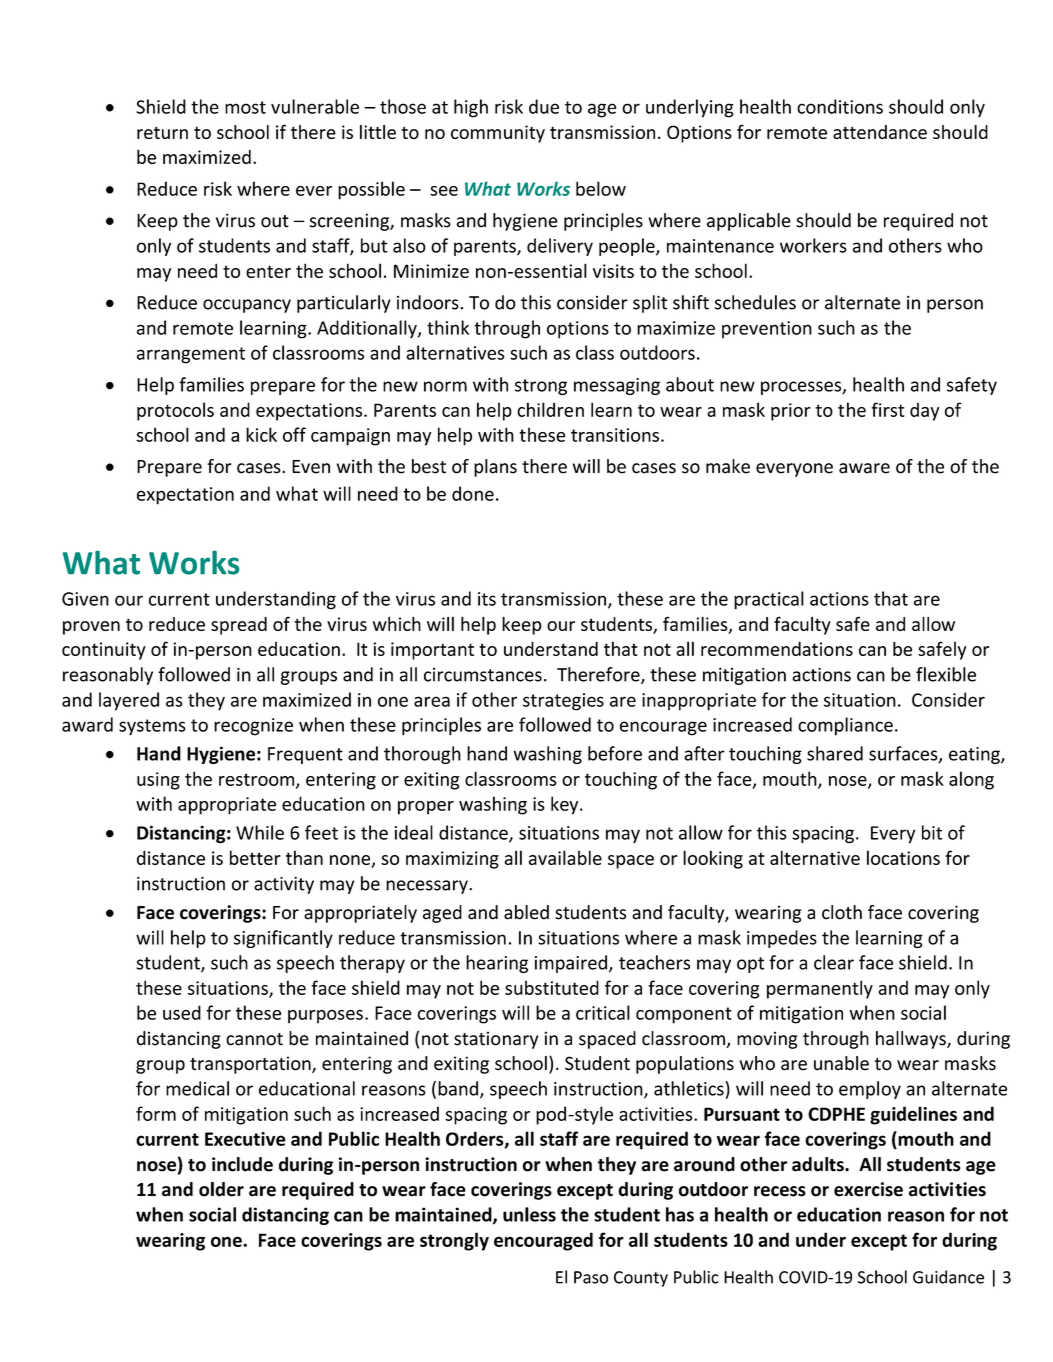 The height and width of the document is (1362, 1053). Describe the element at coordinates (498, 134) in the document. I see `community` at that location.
